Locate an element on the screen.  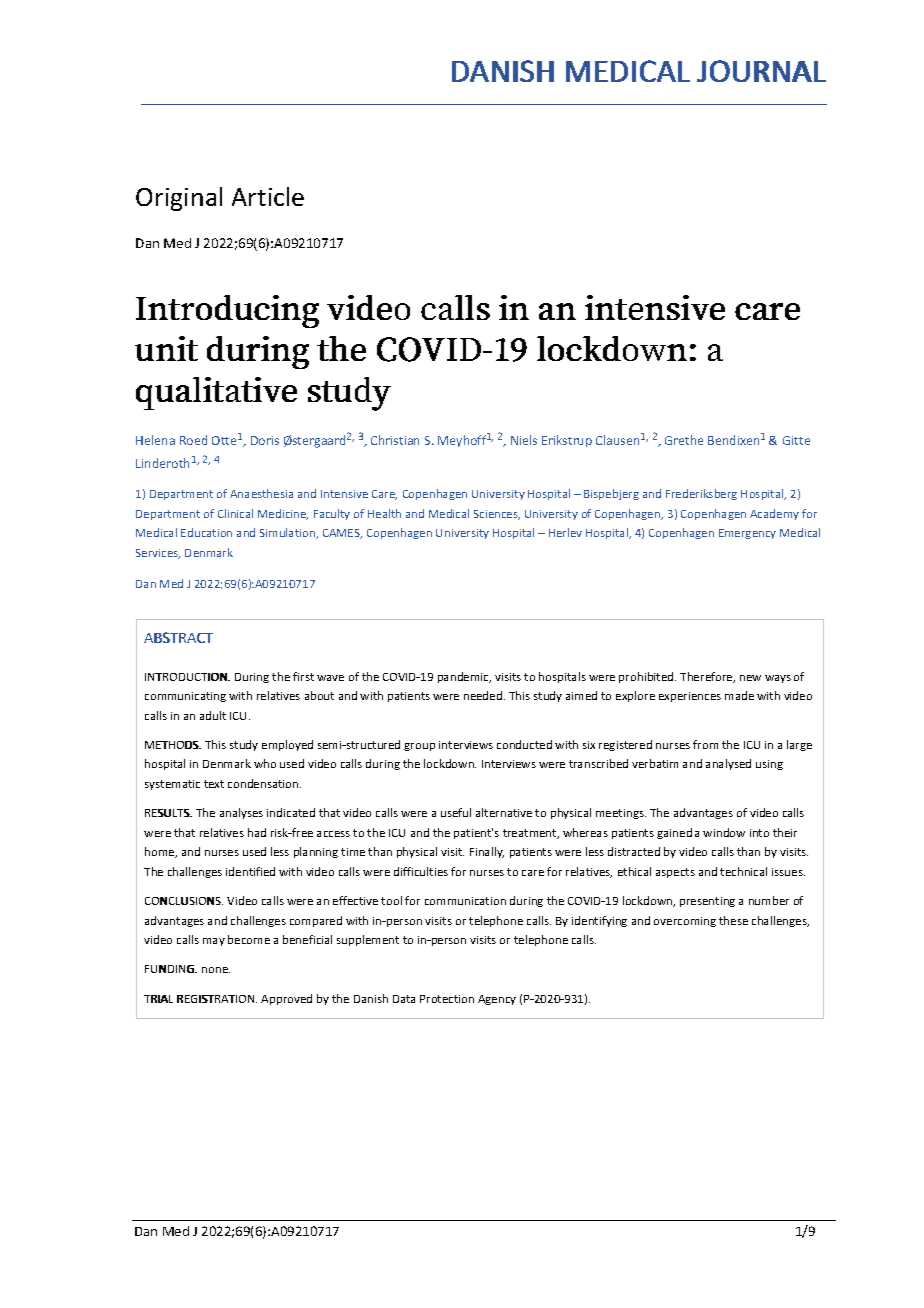
Therefore is located at coordinates (707, 677).
